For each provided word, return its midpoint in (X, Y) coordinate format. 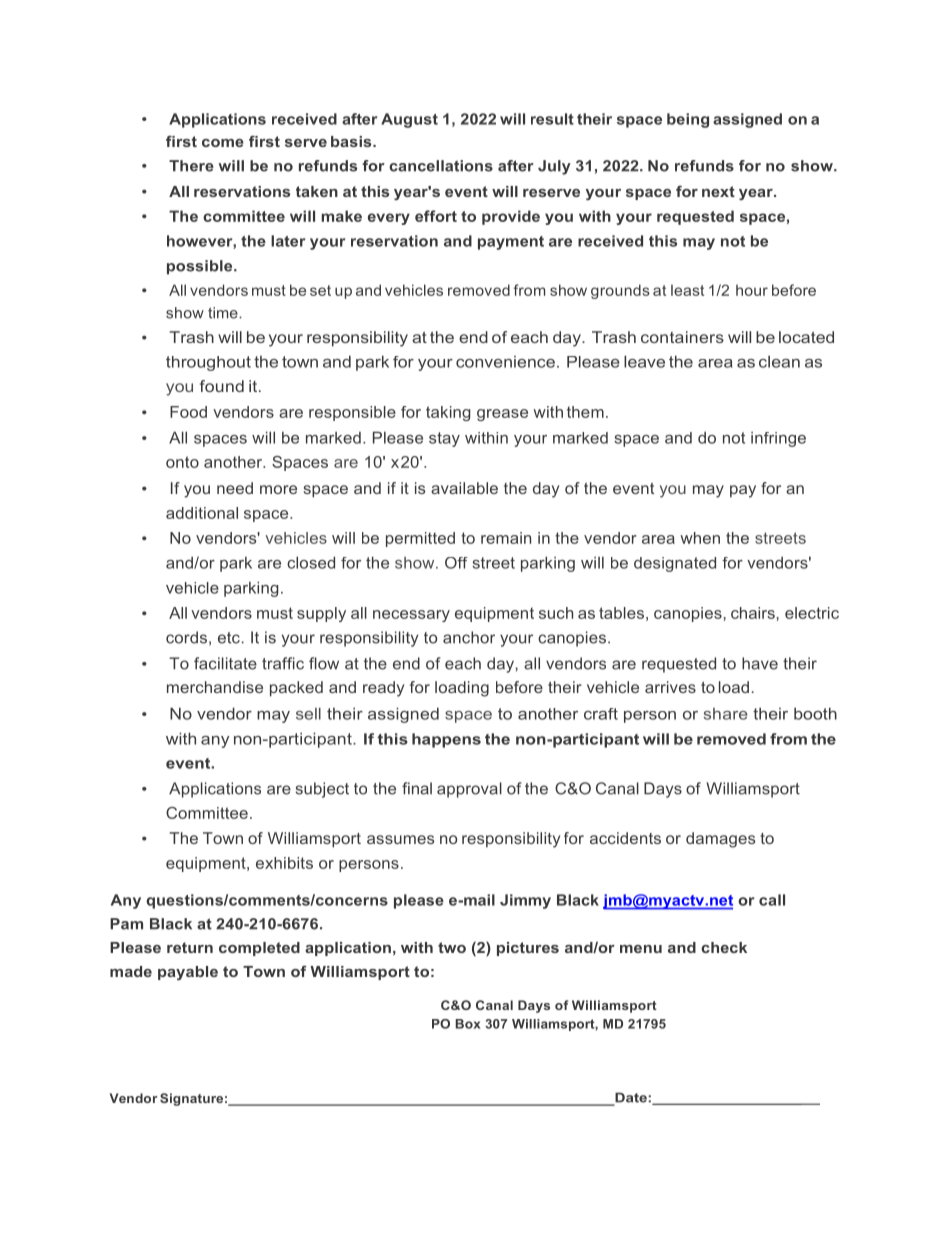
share (726, 714)
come (223, 143)
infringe (778, 439)
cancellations (441, 166)
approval (469, 790)
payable (188, 973)
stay (444, 439)
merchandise (215, 687)
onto (182, 462)
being (688, 120)
